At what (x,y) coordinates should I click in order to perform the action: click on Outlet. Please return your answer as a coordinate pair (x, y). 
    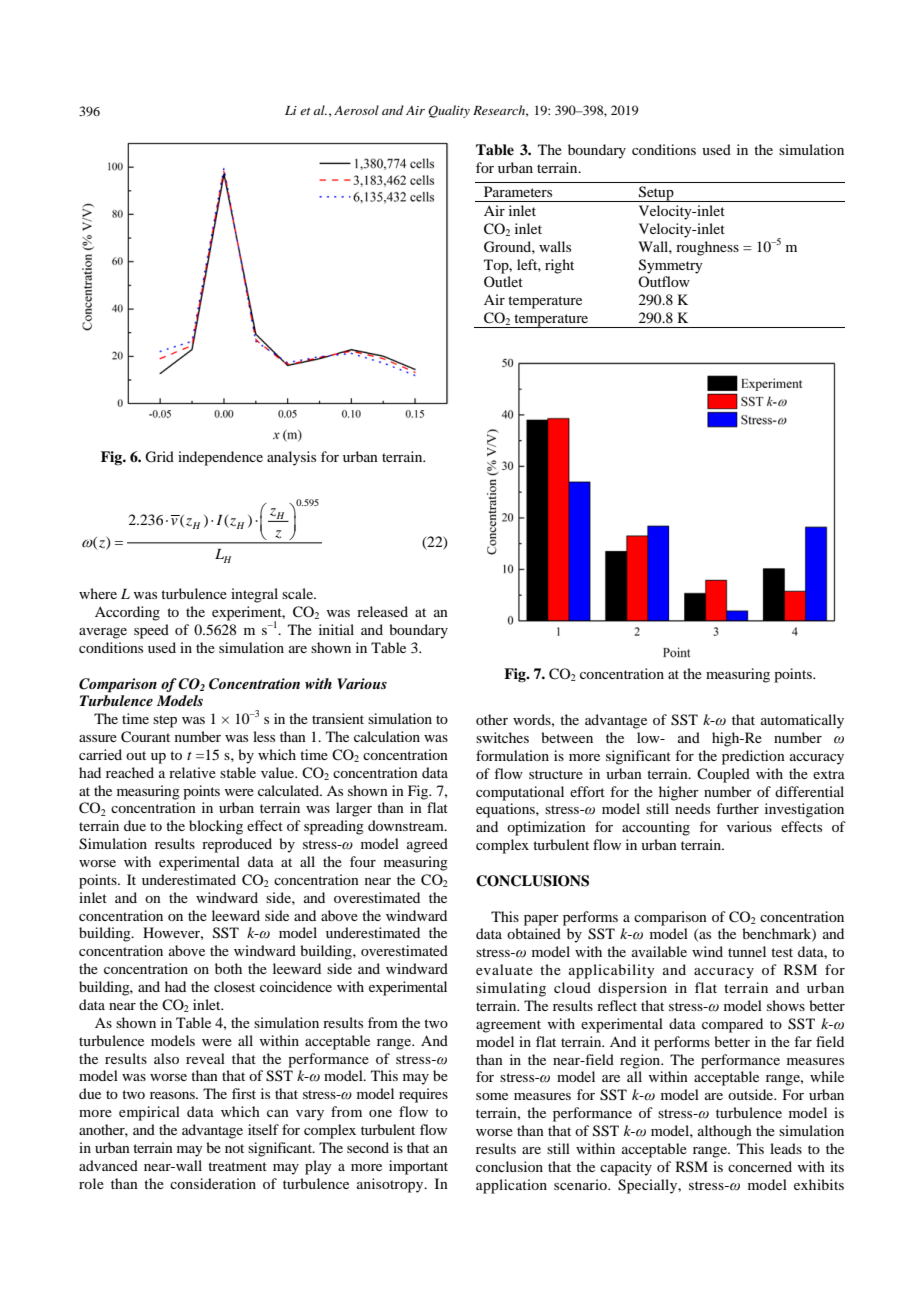
    Looking at the image, I should click on (503, 281).
